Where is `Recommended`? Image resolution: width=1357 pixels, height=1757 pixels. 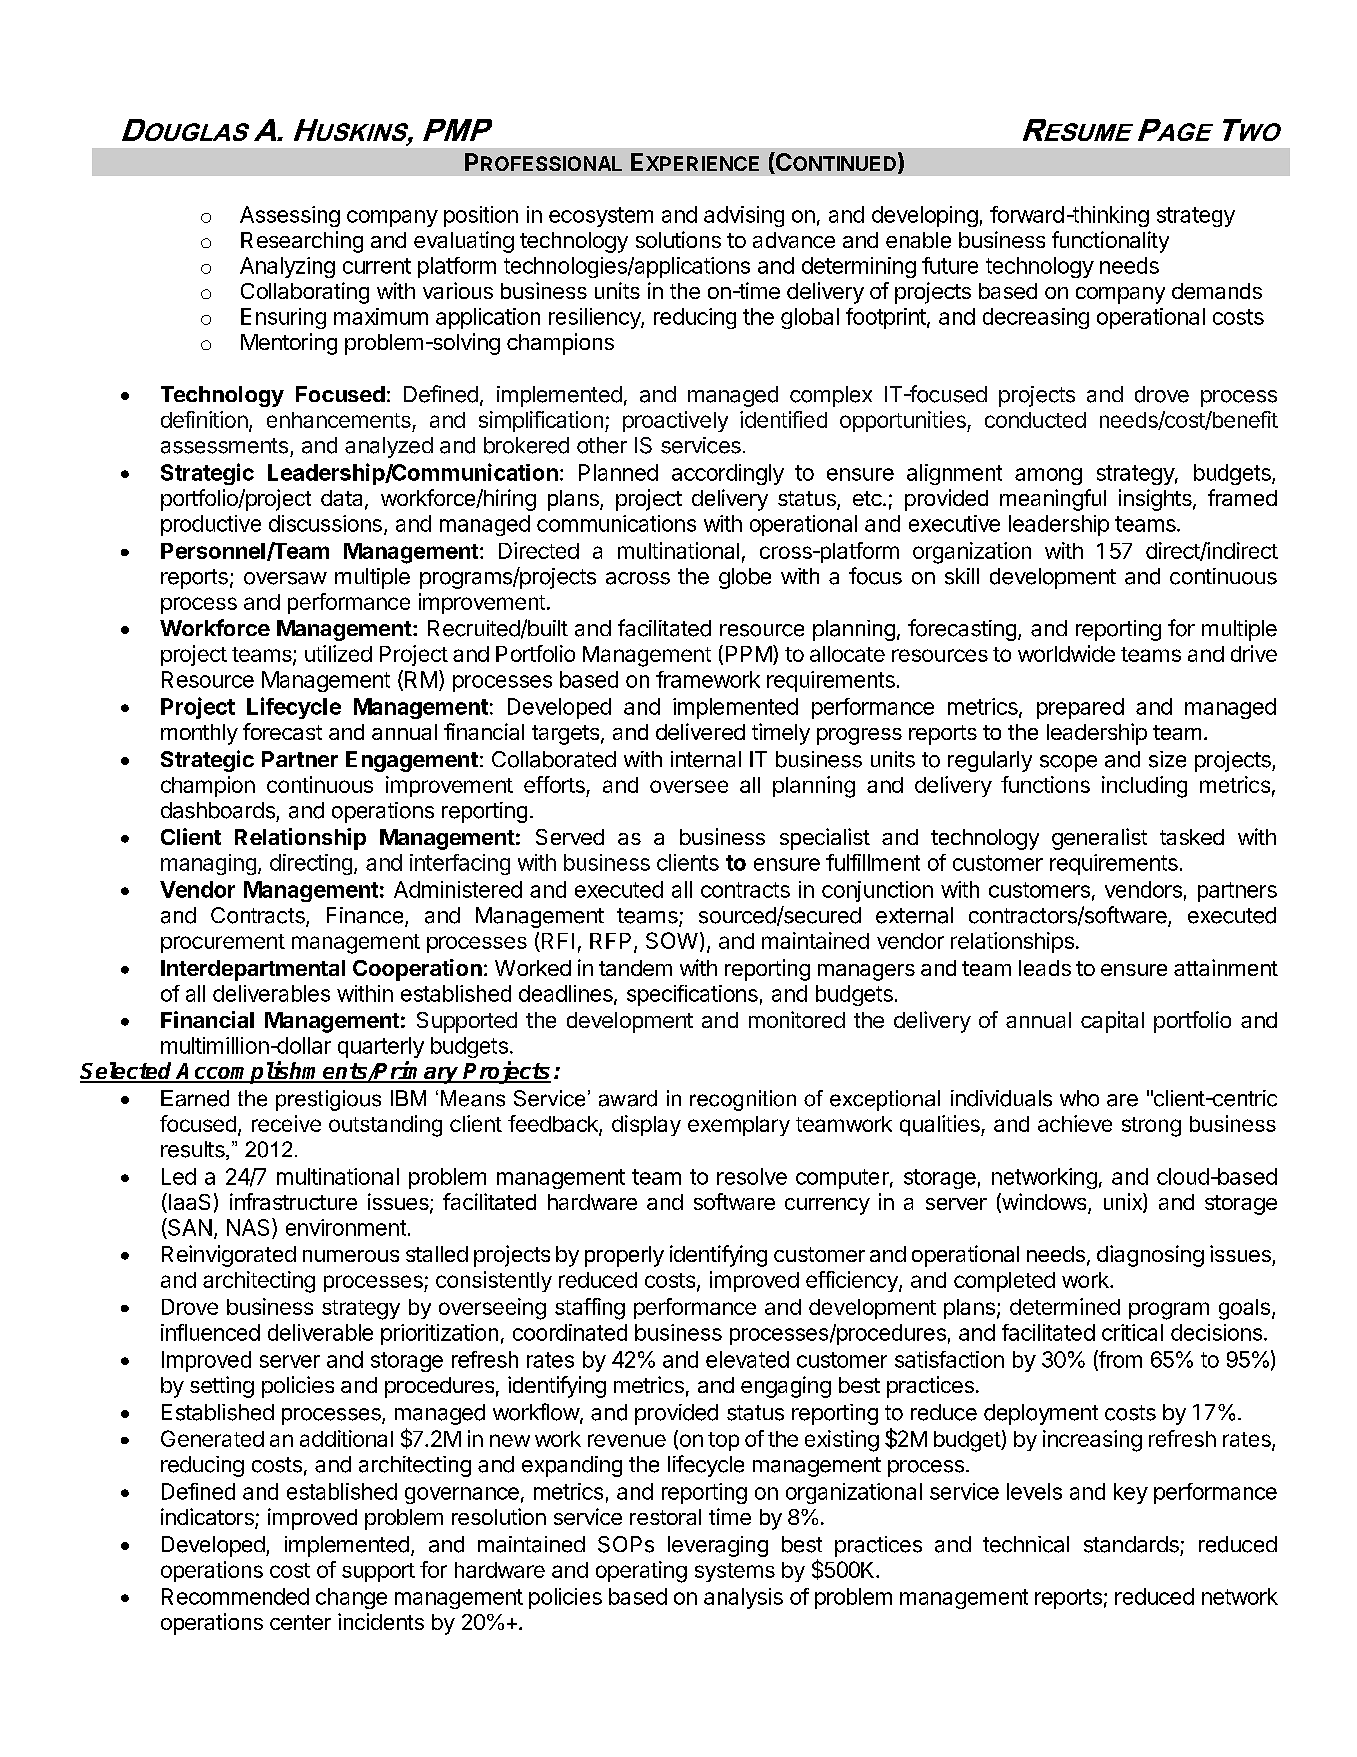
Recommended is located at coordinates (235, 1596).
